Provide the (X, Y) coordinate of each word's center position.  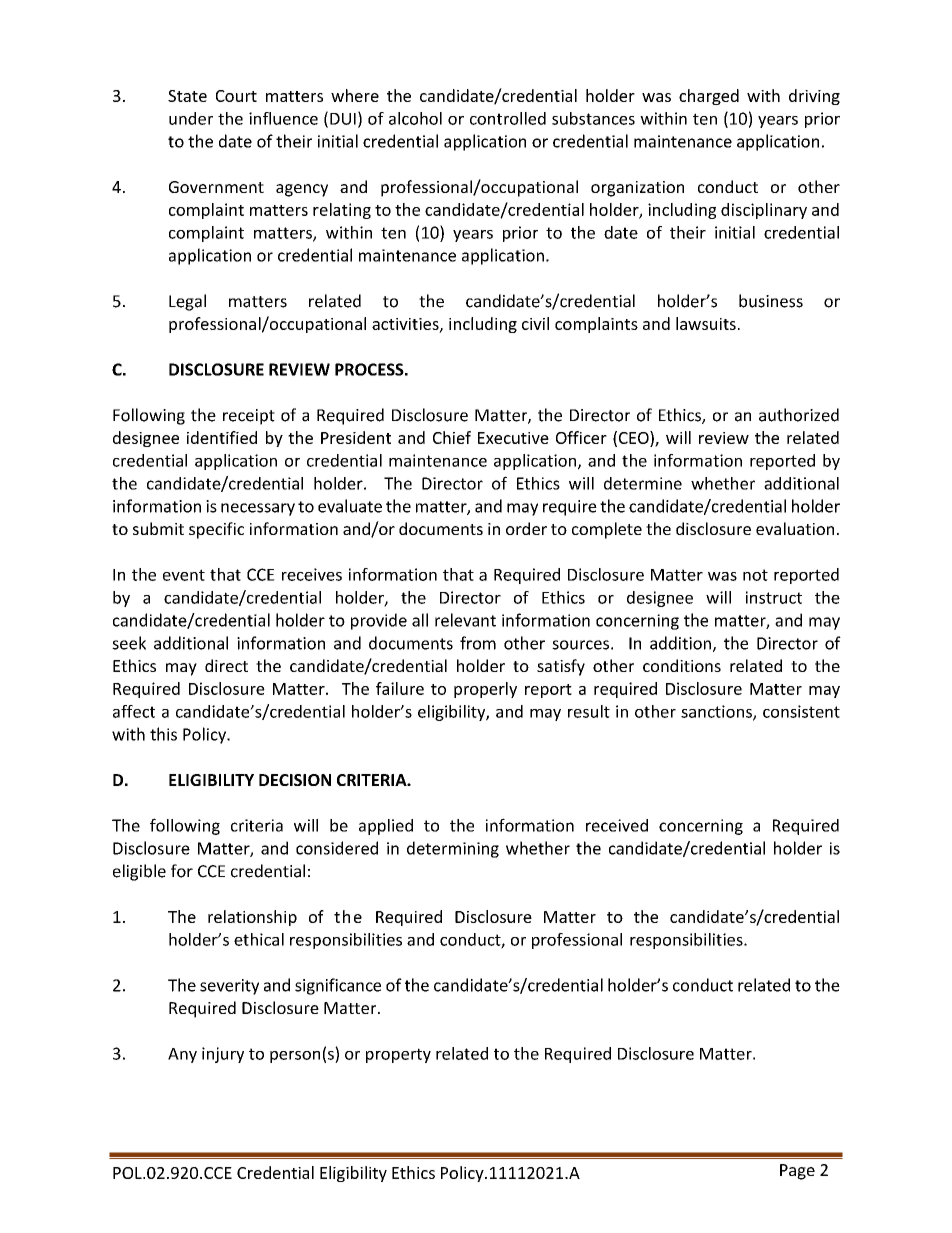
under (191, 118)
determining (453, 849)
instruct (774, 597)
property (398, 1055)
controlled (508, 118)
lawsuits (706, 323)
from (478, 643)
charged (709, 97)
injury (223, 1055)
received (617, 825)
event (184, 575)
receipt (249, 417)
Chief (452, 437)
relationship (252, 918)
